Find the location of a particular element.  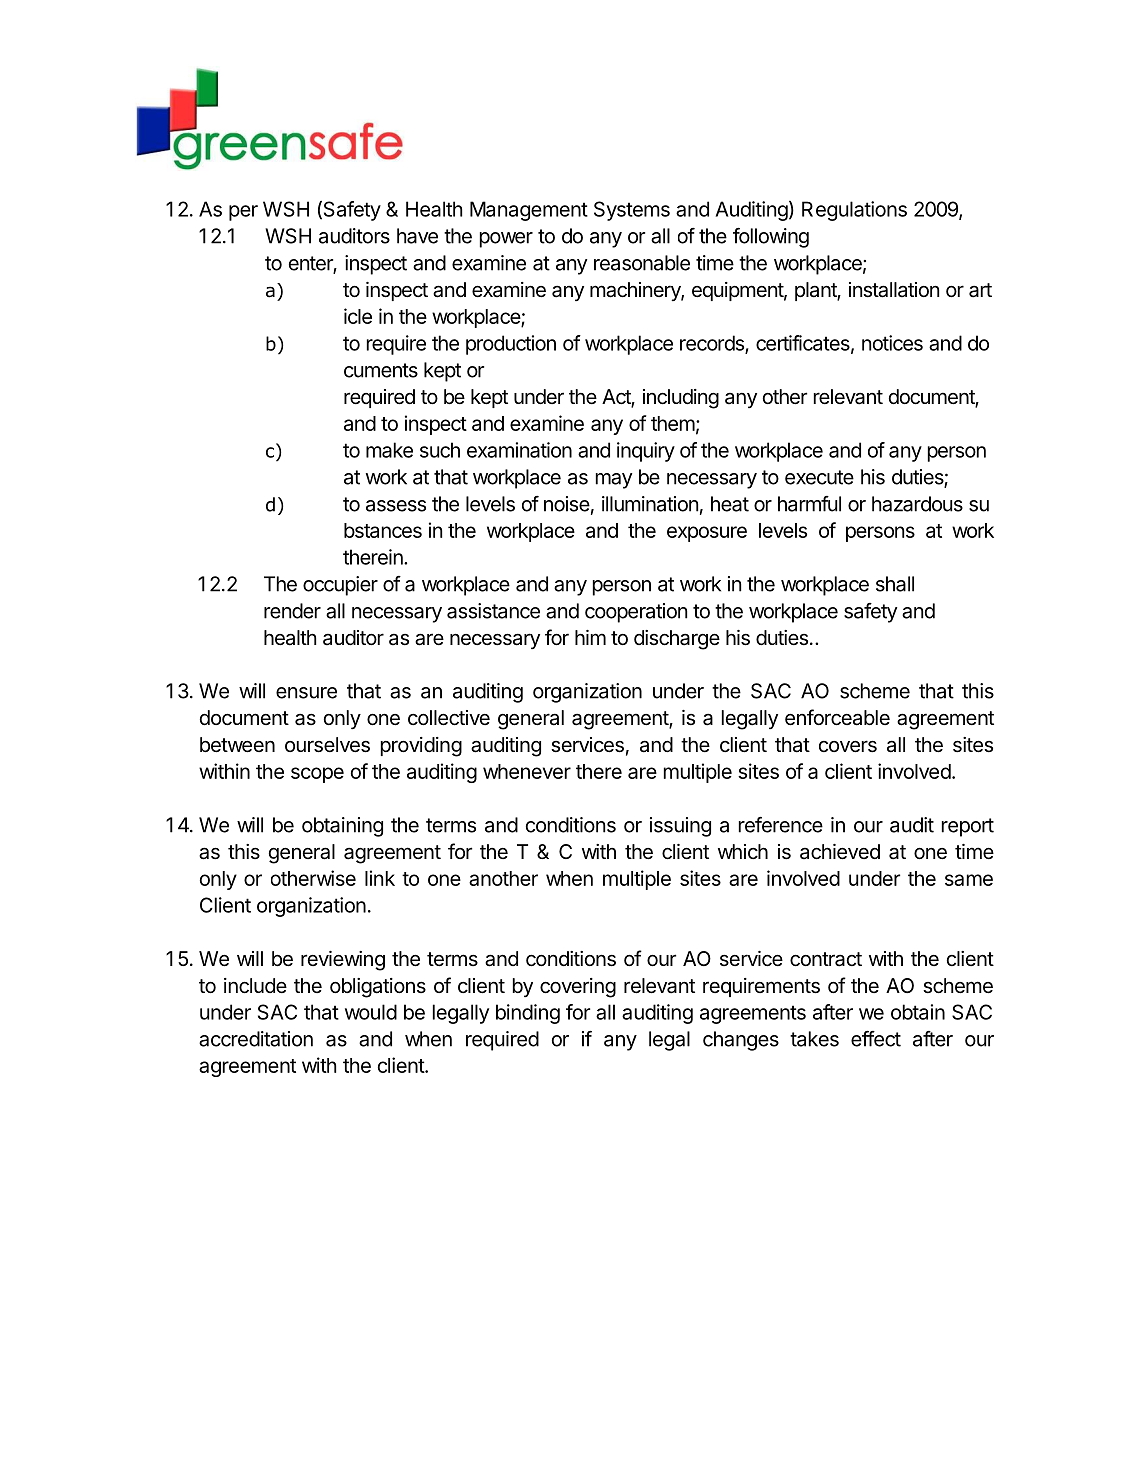

assess is located at coordinates (396, 506).
